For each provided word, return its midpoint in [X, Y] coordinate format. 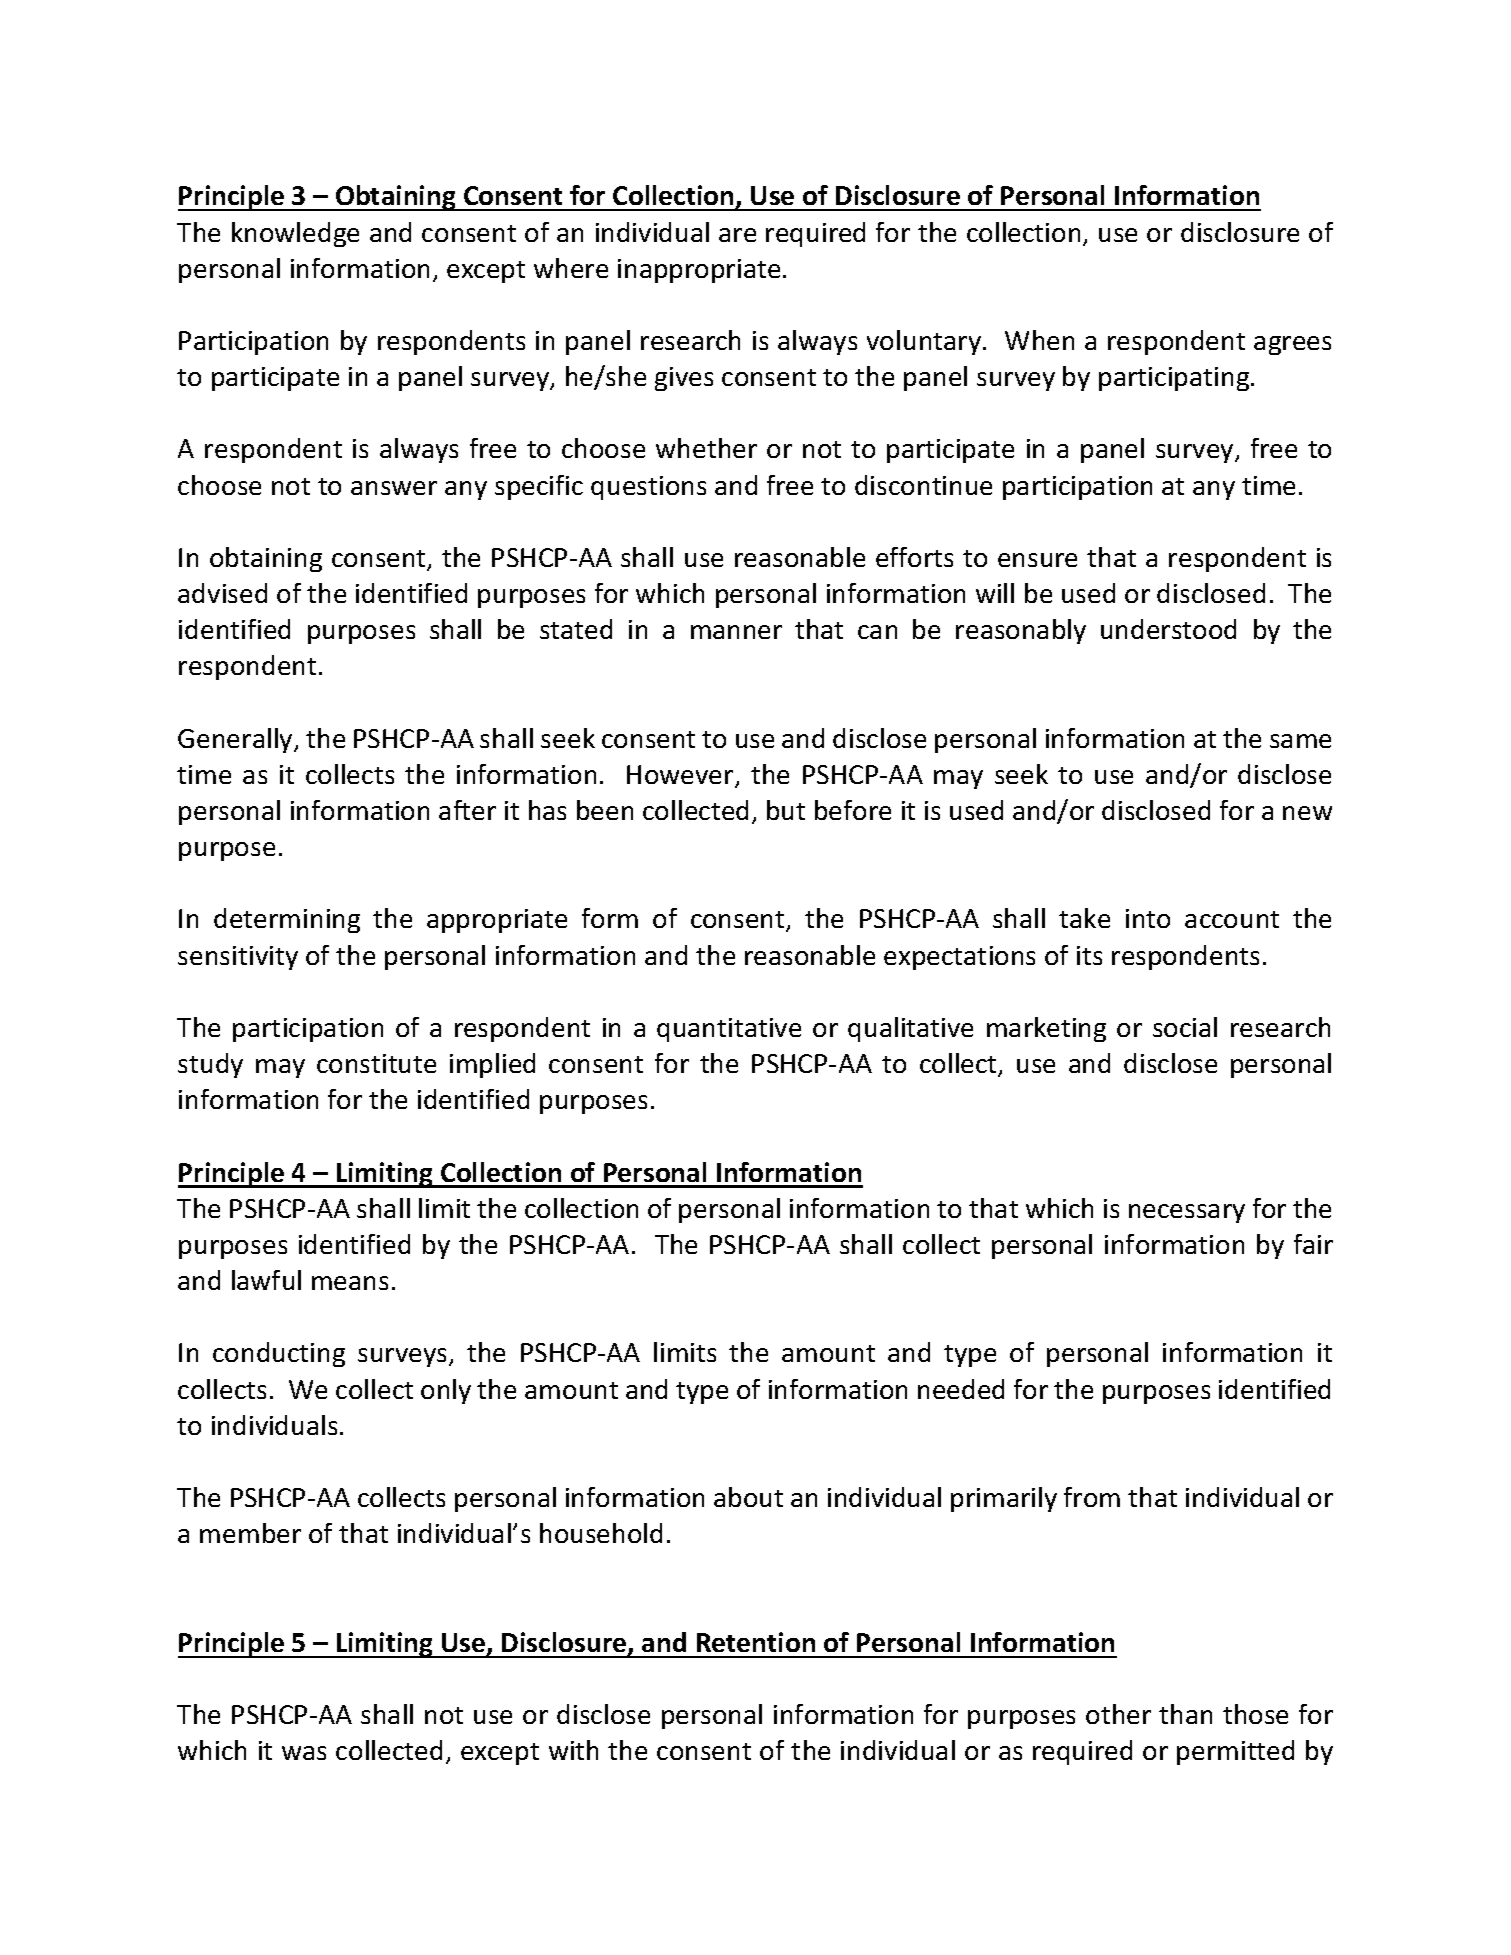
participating [1175, 379]
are [737, 235]
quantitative [729, 1030]
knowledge [295, 234]
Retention [756, 1642]
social [1185, 1027]
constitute [376, 1063]
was [304, 1753]
